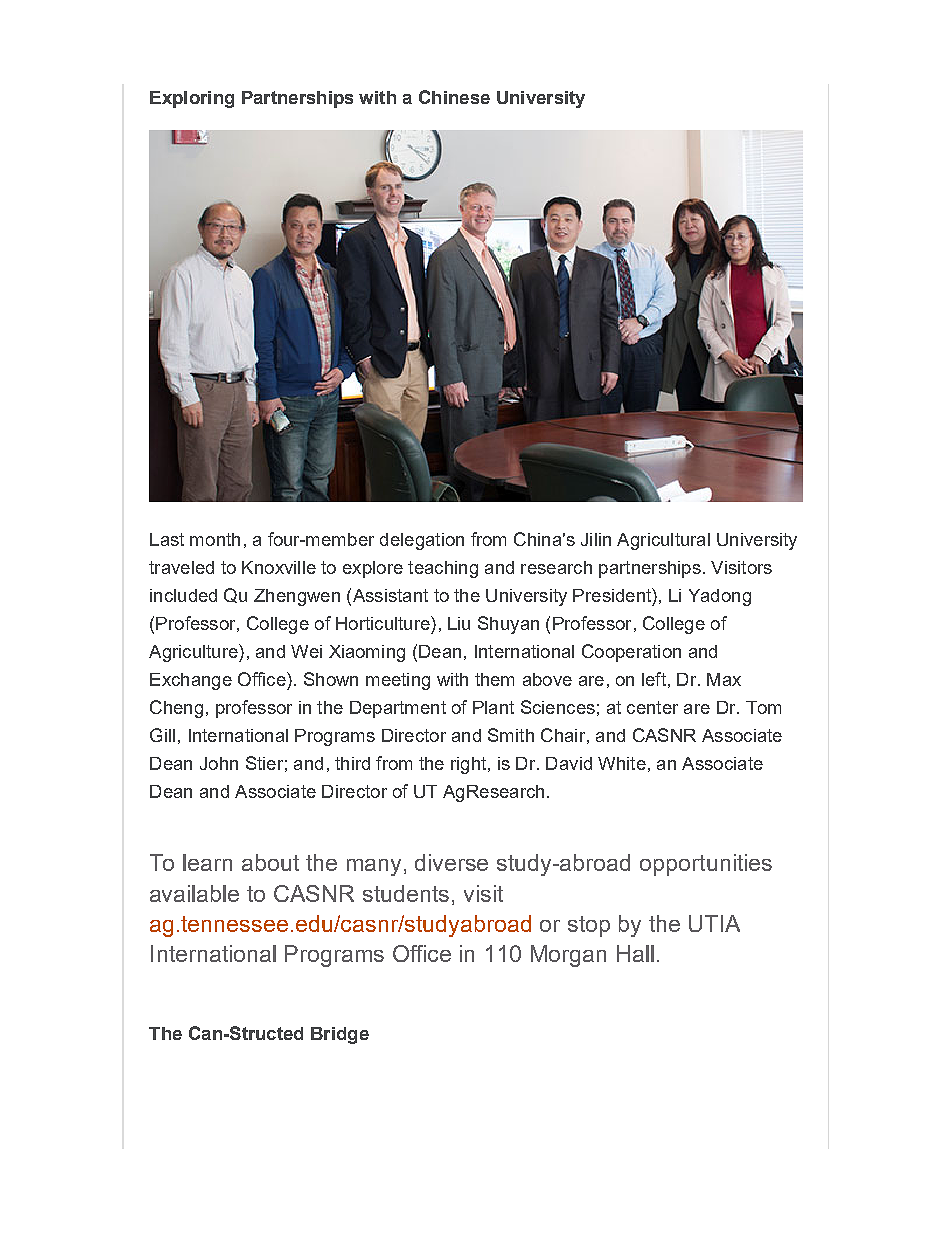 The image size is (952, 1233). What do you see at coordinates (340, 1035) in the screenshot?
I see `Bridge` at bounding box center [340, 1035].
